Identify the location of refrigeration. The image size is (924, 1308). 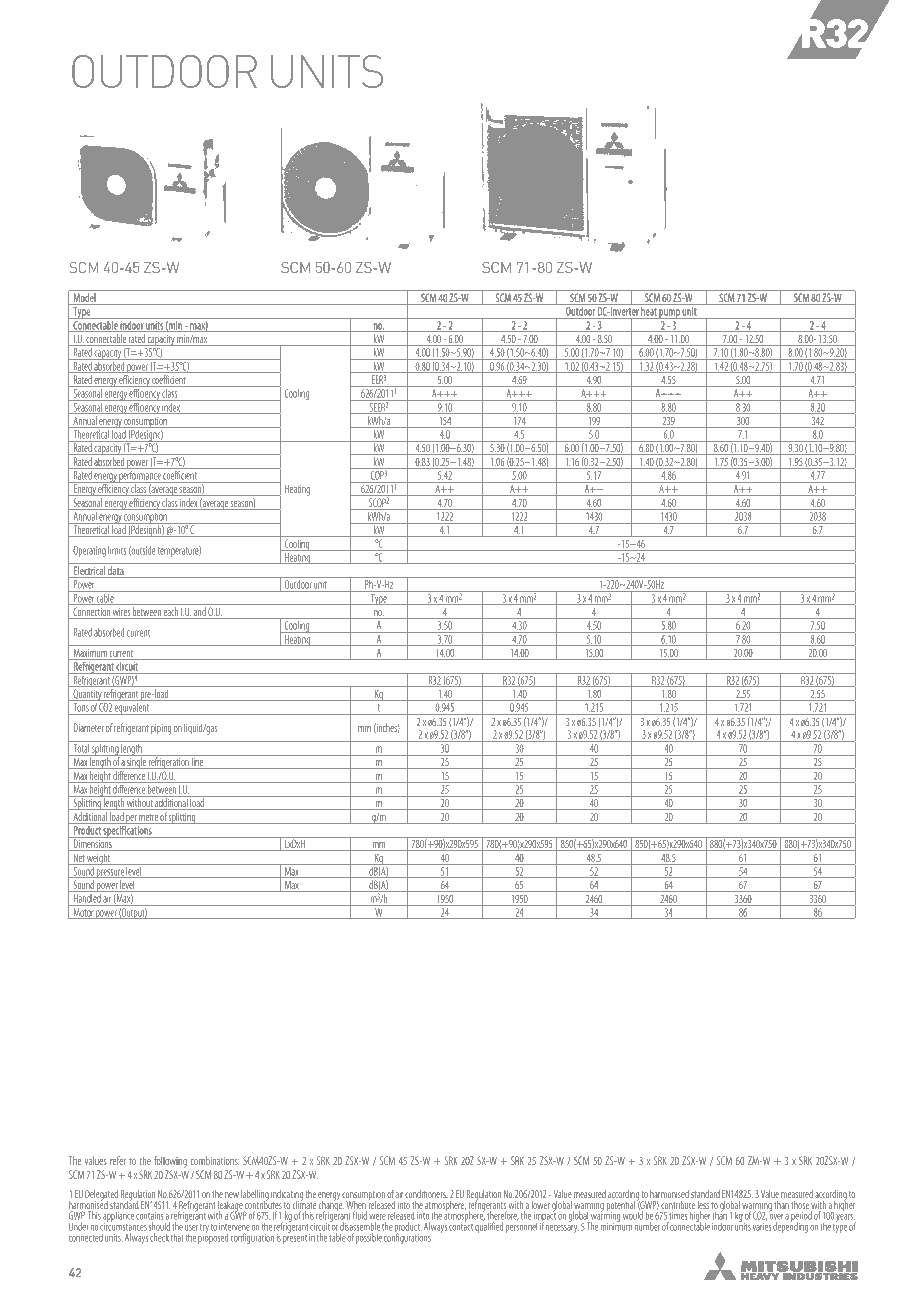
(169, 762).
